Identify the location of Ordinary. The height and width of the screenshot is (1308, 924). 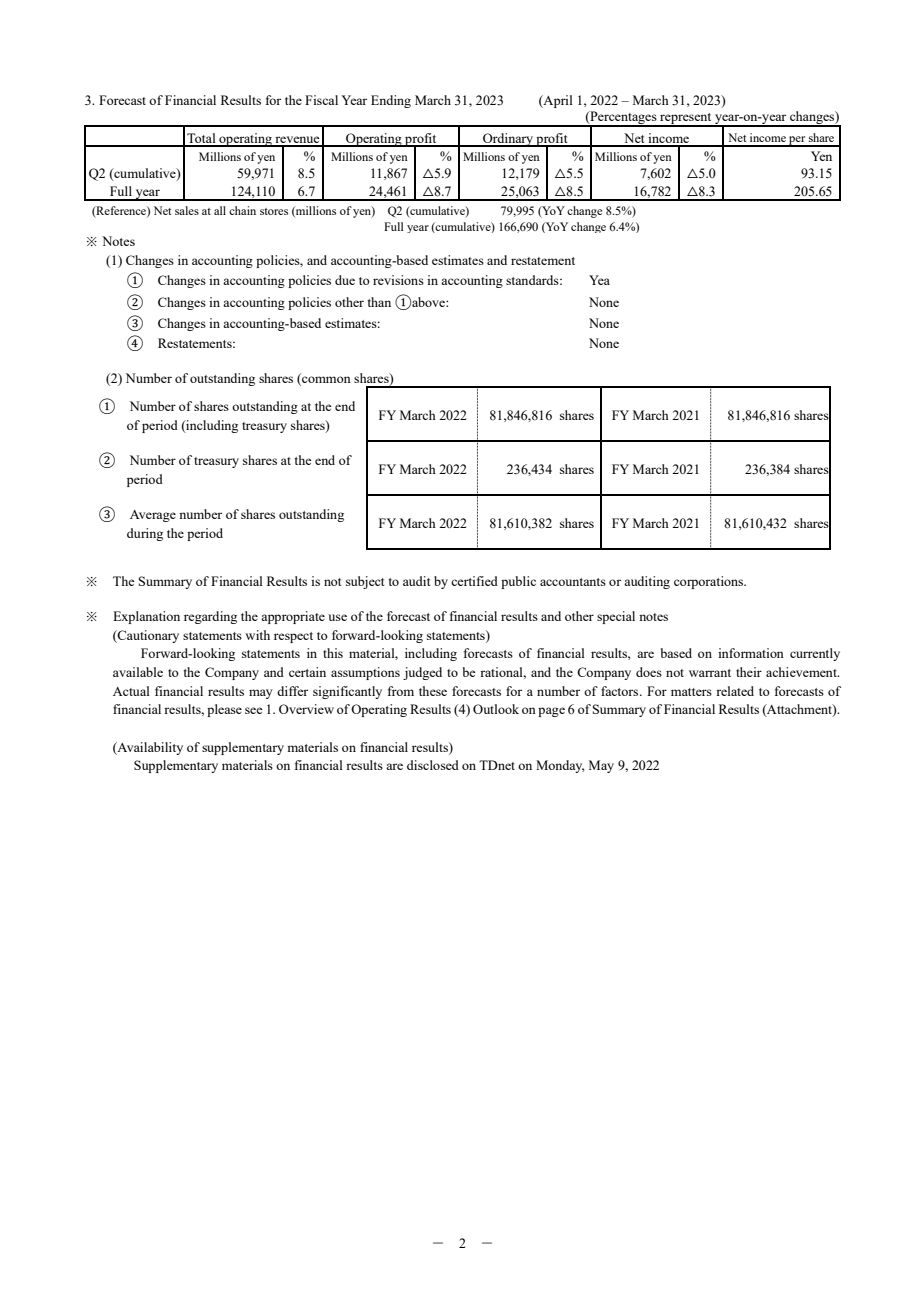
(508, 140).
